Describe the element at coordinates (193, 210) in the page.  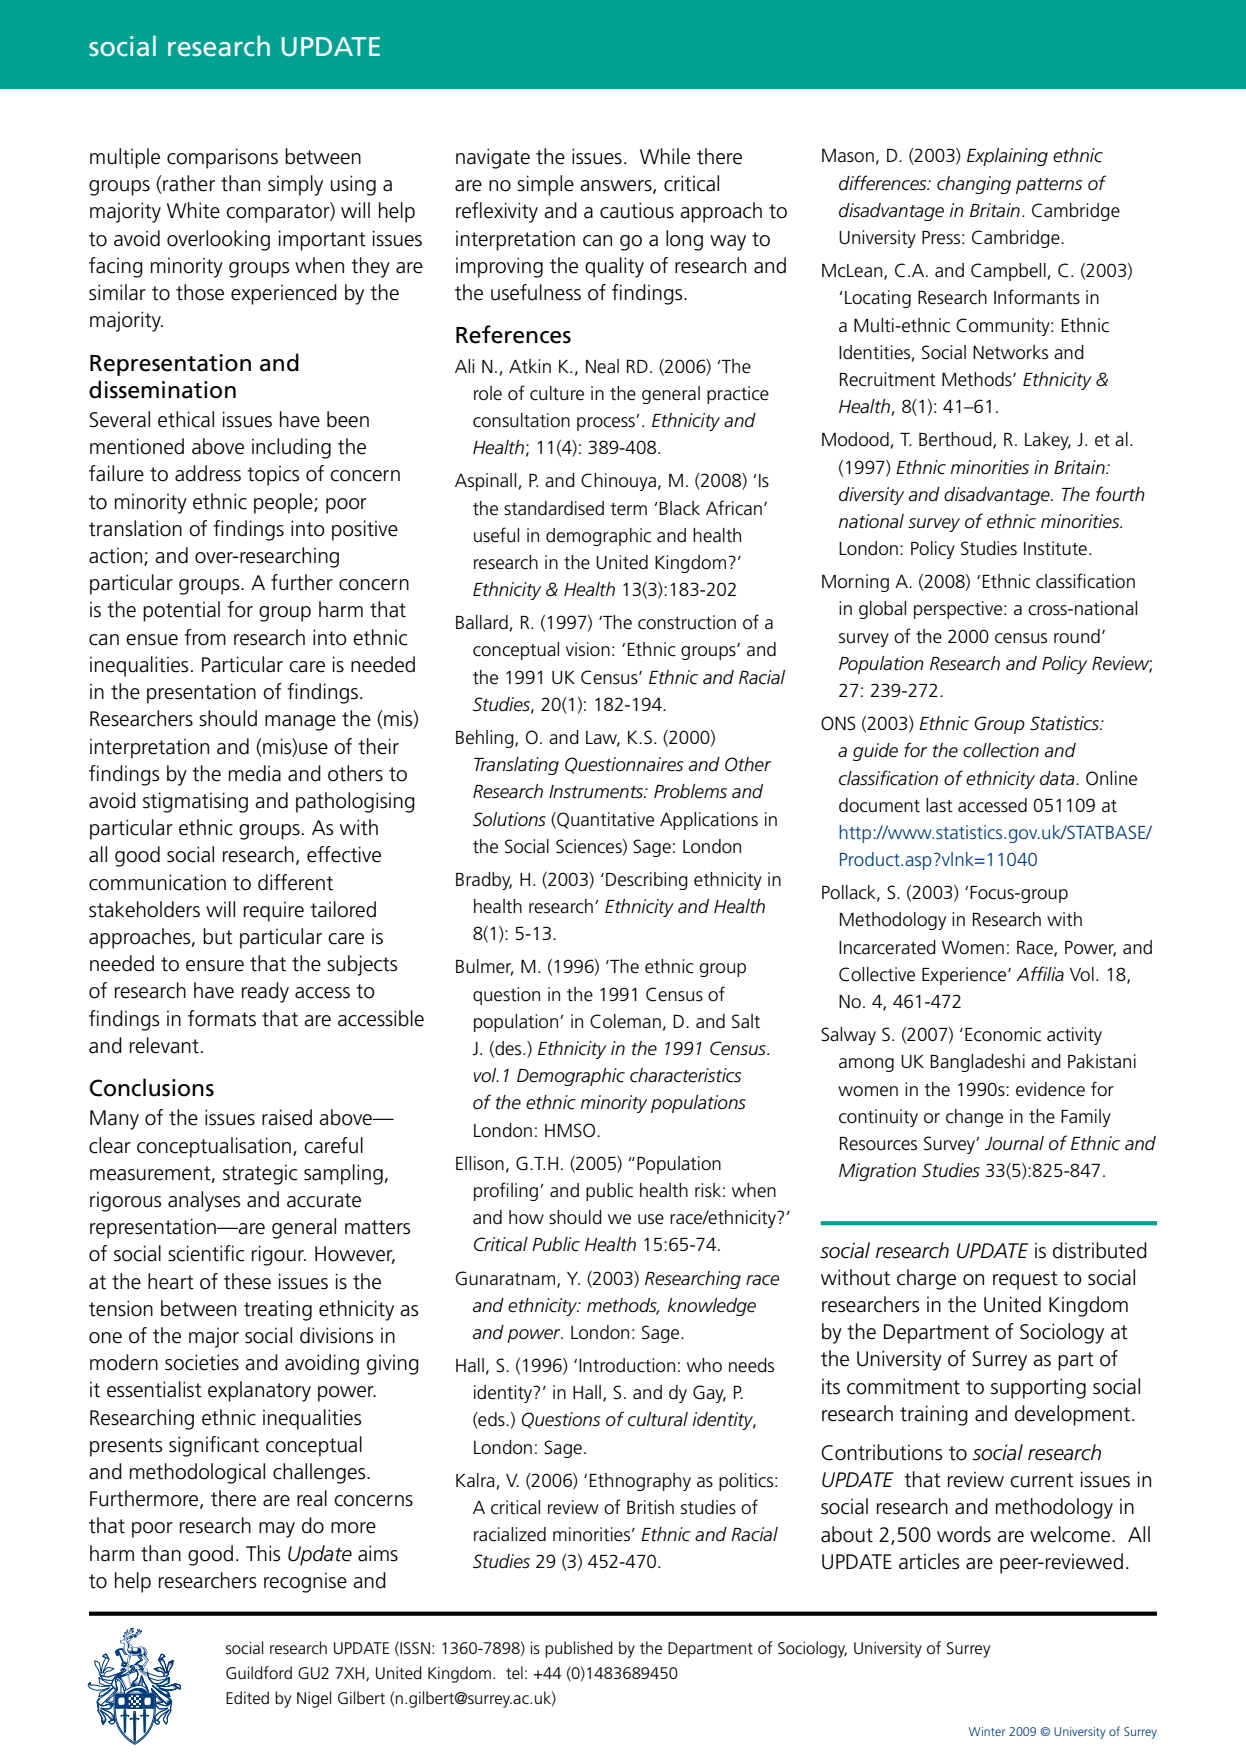
I see `White` at that location.
